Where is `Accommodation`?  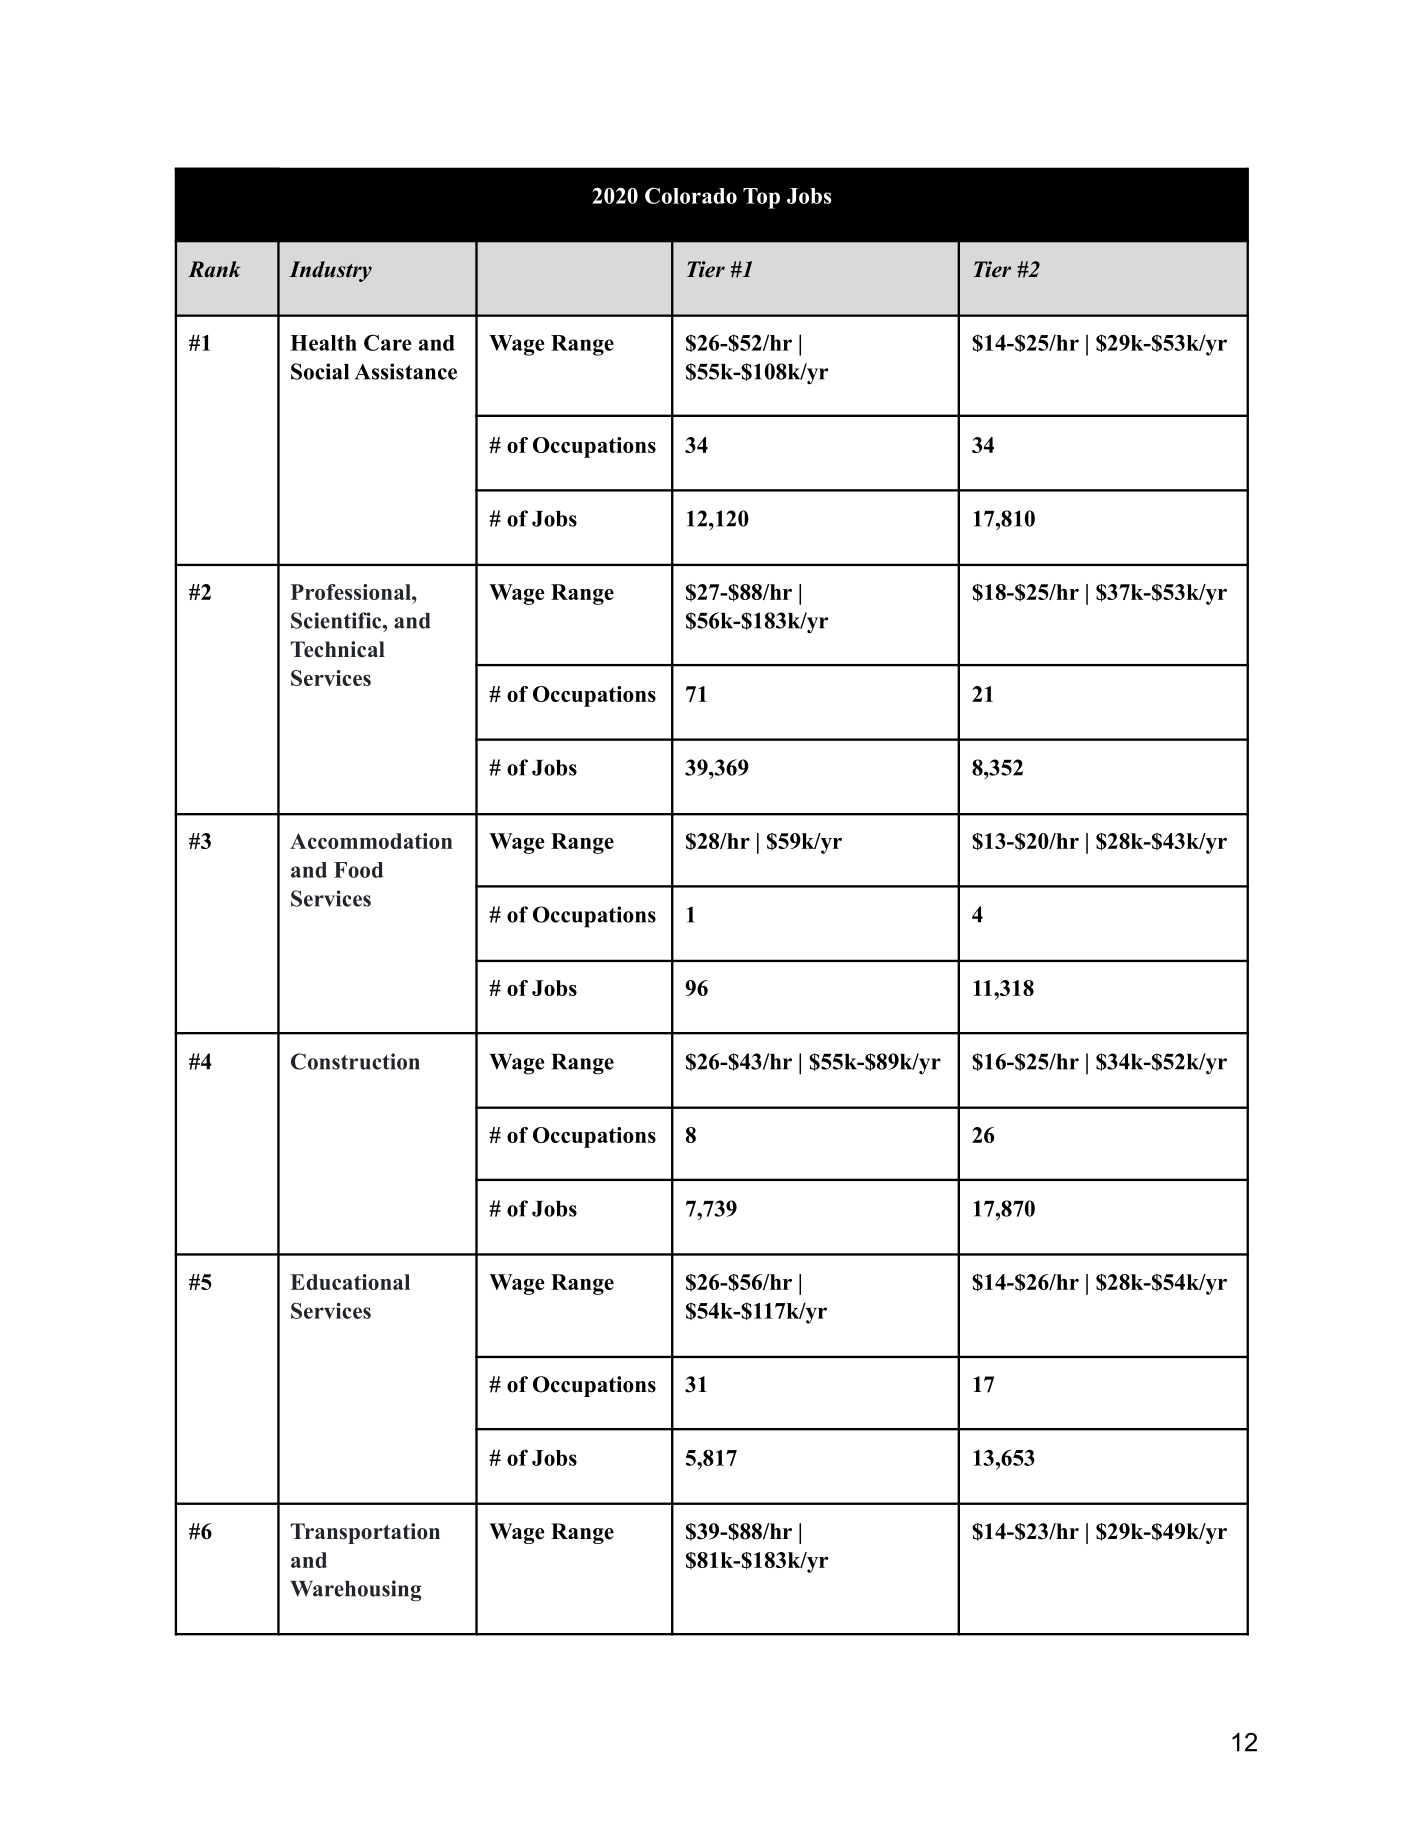 Accommodation is located at coordinates (371, 841).
